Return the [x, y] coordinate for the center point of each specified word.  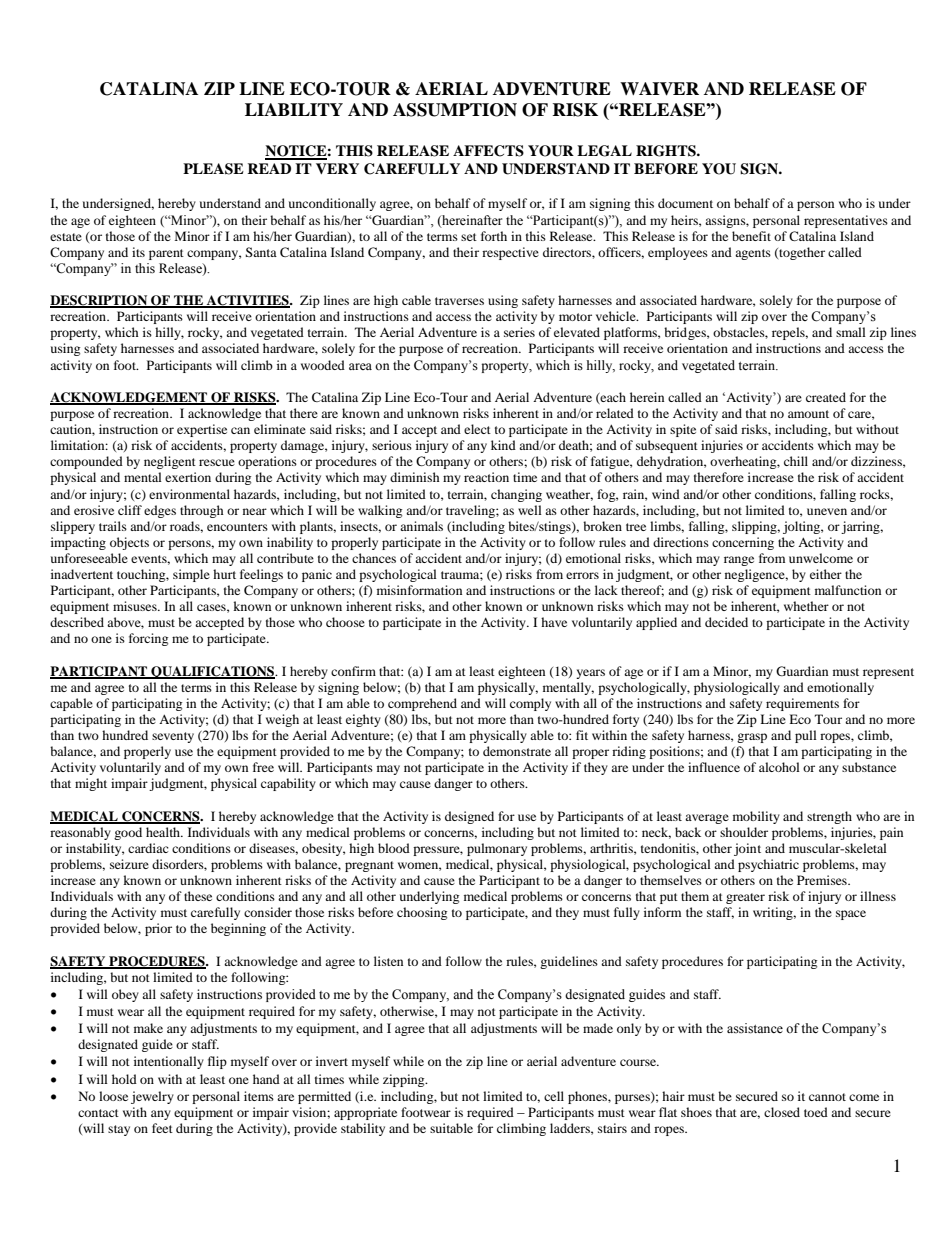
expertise [202, 430]
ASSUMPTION [455, 110]
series [519, 332]
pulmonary [497, 849]
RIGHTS [667, 151]
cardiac [148, 848]
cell [554, 1096]
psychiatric [768, 865]
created [826, 397]
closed [782, 1112]
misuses [136, 606]
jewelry [152, 1097]
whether [806, 606]
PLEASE [213, 169]
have [554, 622]
